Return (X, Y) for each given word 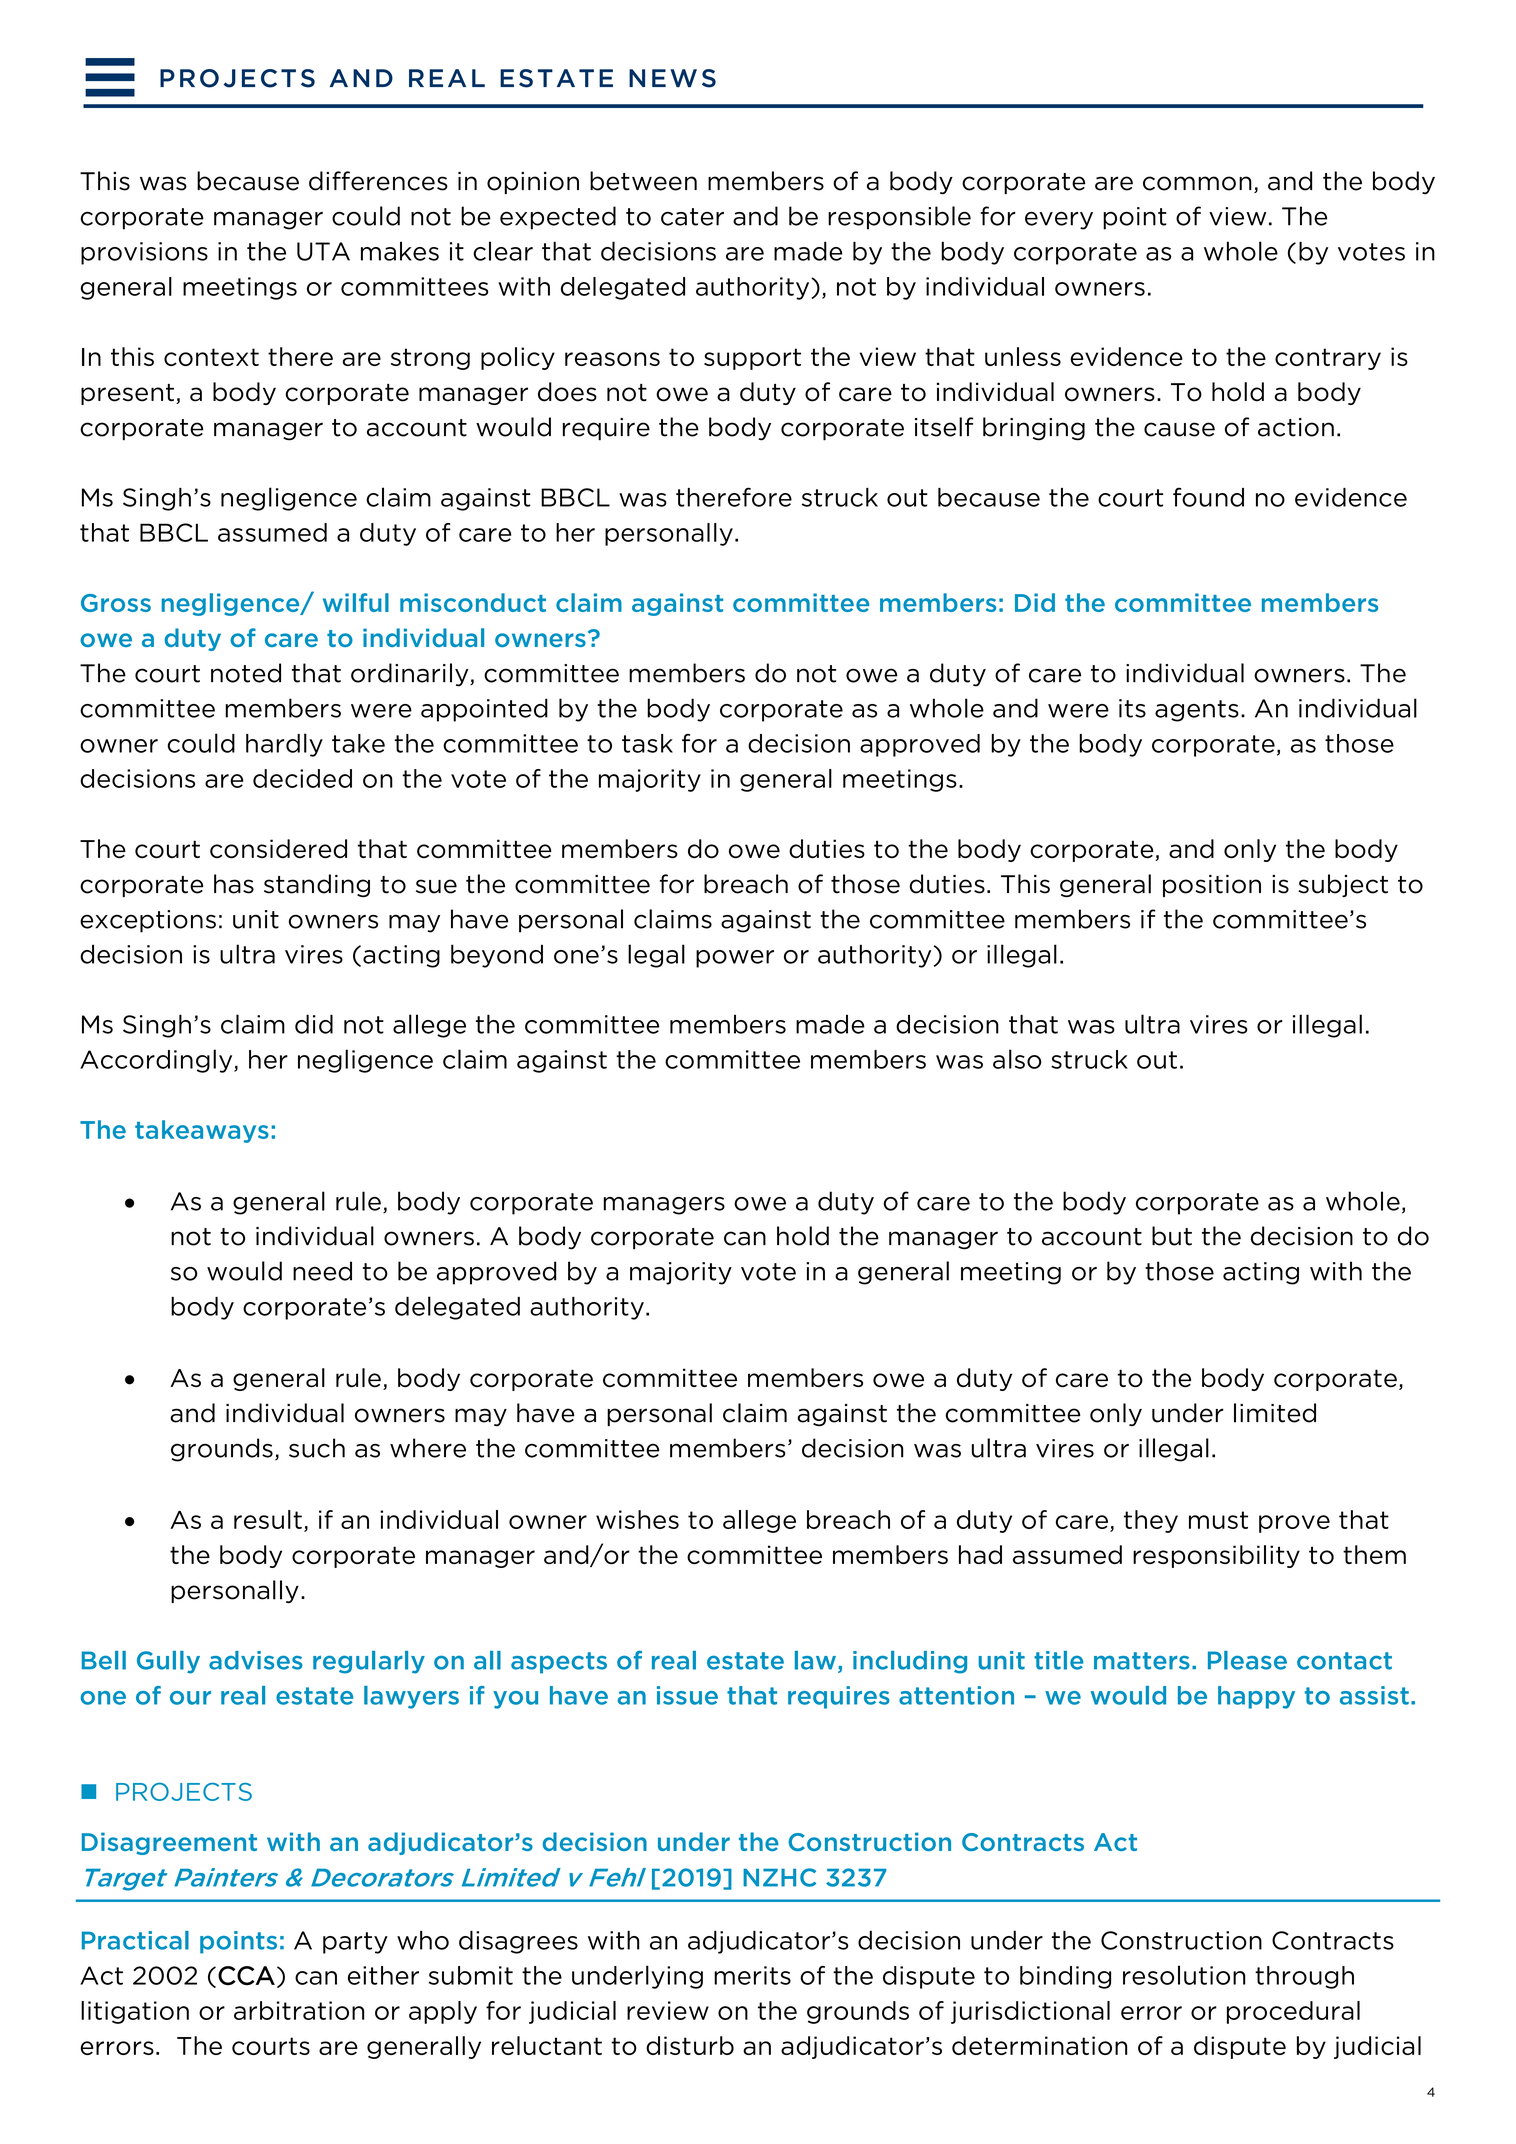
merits (752, 1975)
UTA (323, 251)
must (1218, 1520)
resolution (1184, 1975)
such (317, 1448)
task (647, 743)
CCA (246, 1976)
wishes (637, 1519)
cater (692, 217)
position (1212, 886)
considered (278, 849)
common (1197, 183)
